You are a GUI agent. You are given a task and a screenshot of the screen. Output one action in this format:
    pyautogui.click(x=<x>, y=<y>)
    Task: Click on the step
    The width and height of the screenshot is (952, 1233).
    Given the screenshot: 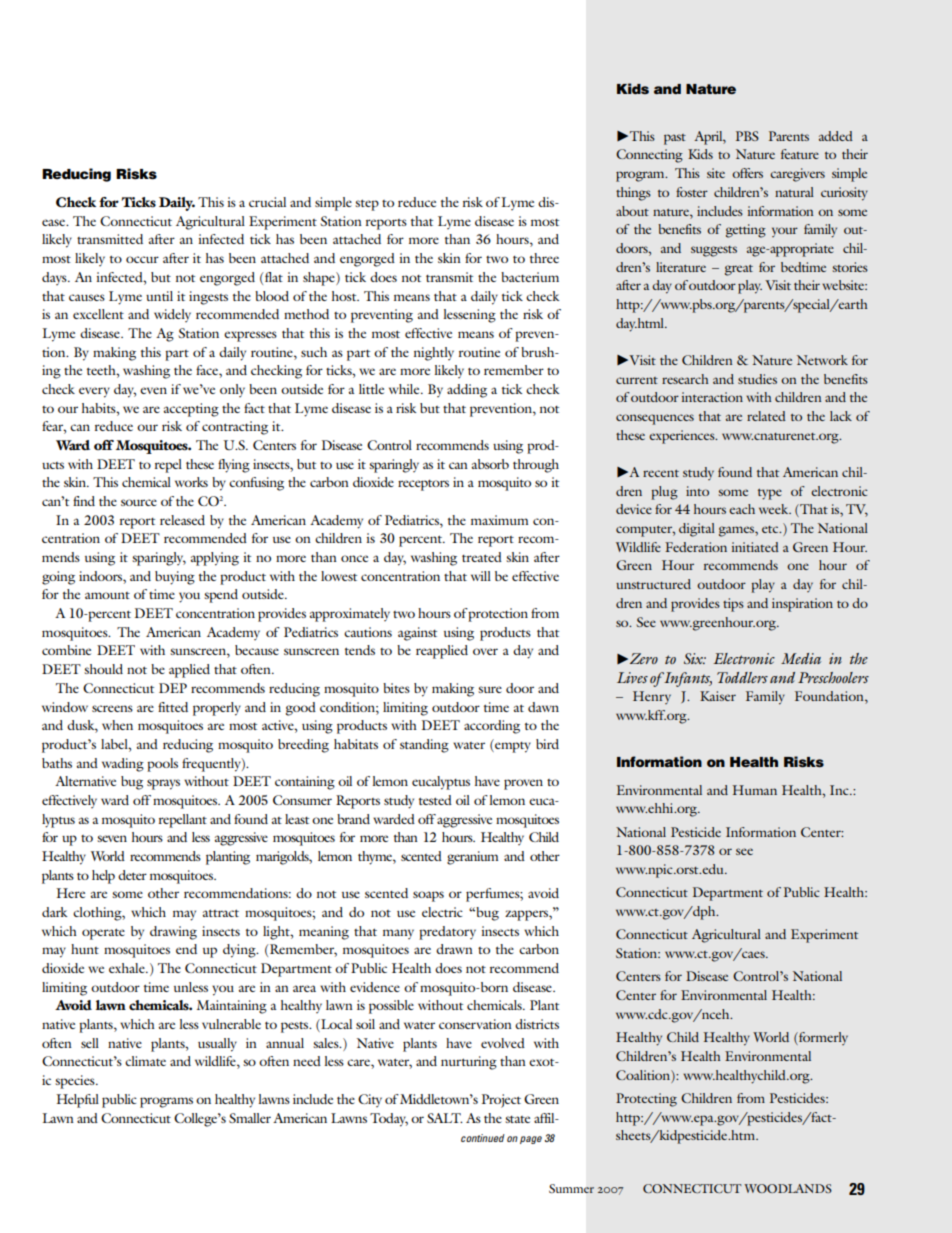 What is the action you would take?
    pyautogui.click(x=367, y=205)
